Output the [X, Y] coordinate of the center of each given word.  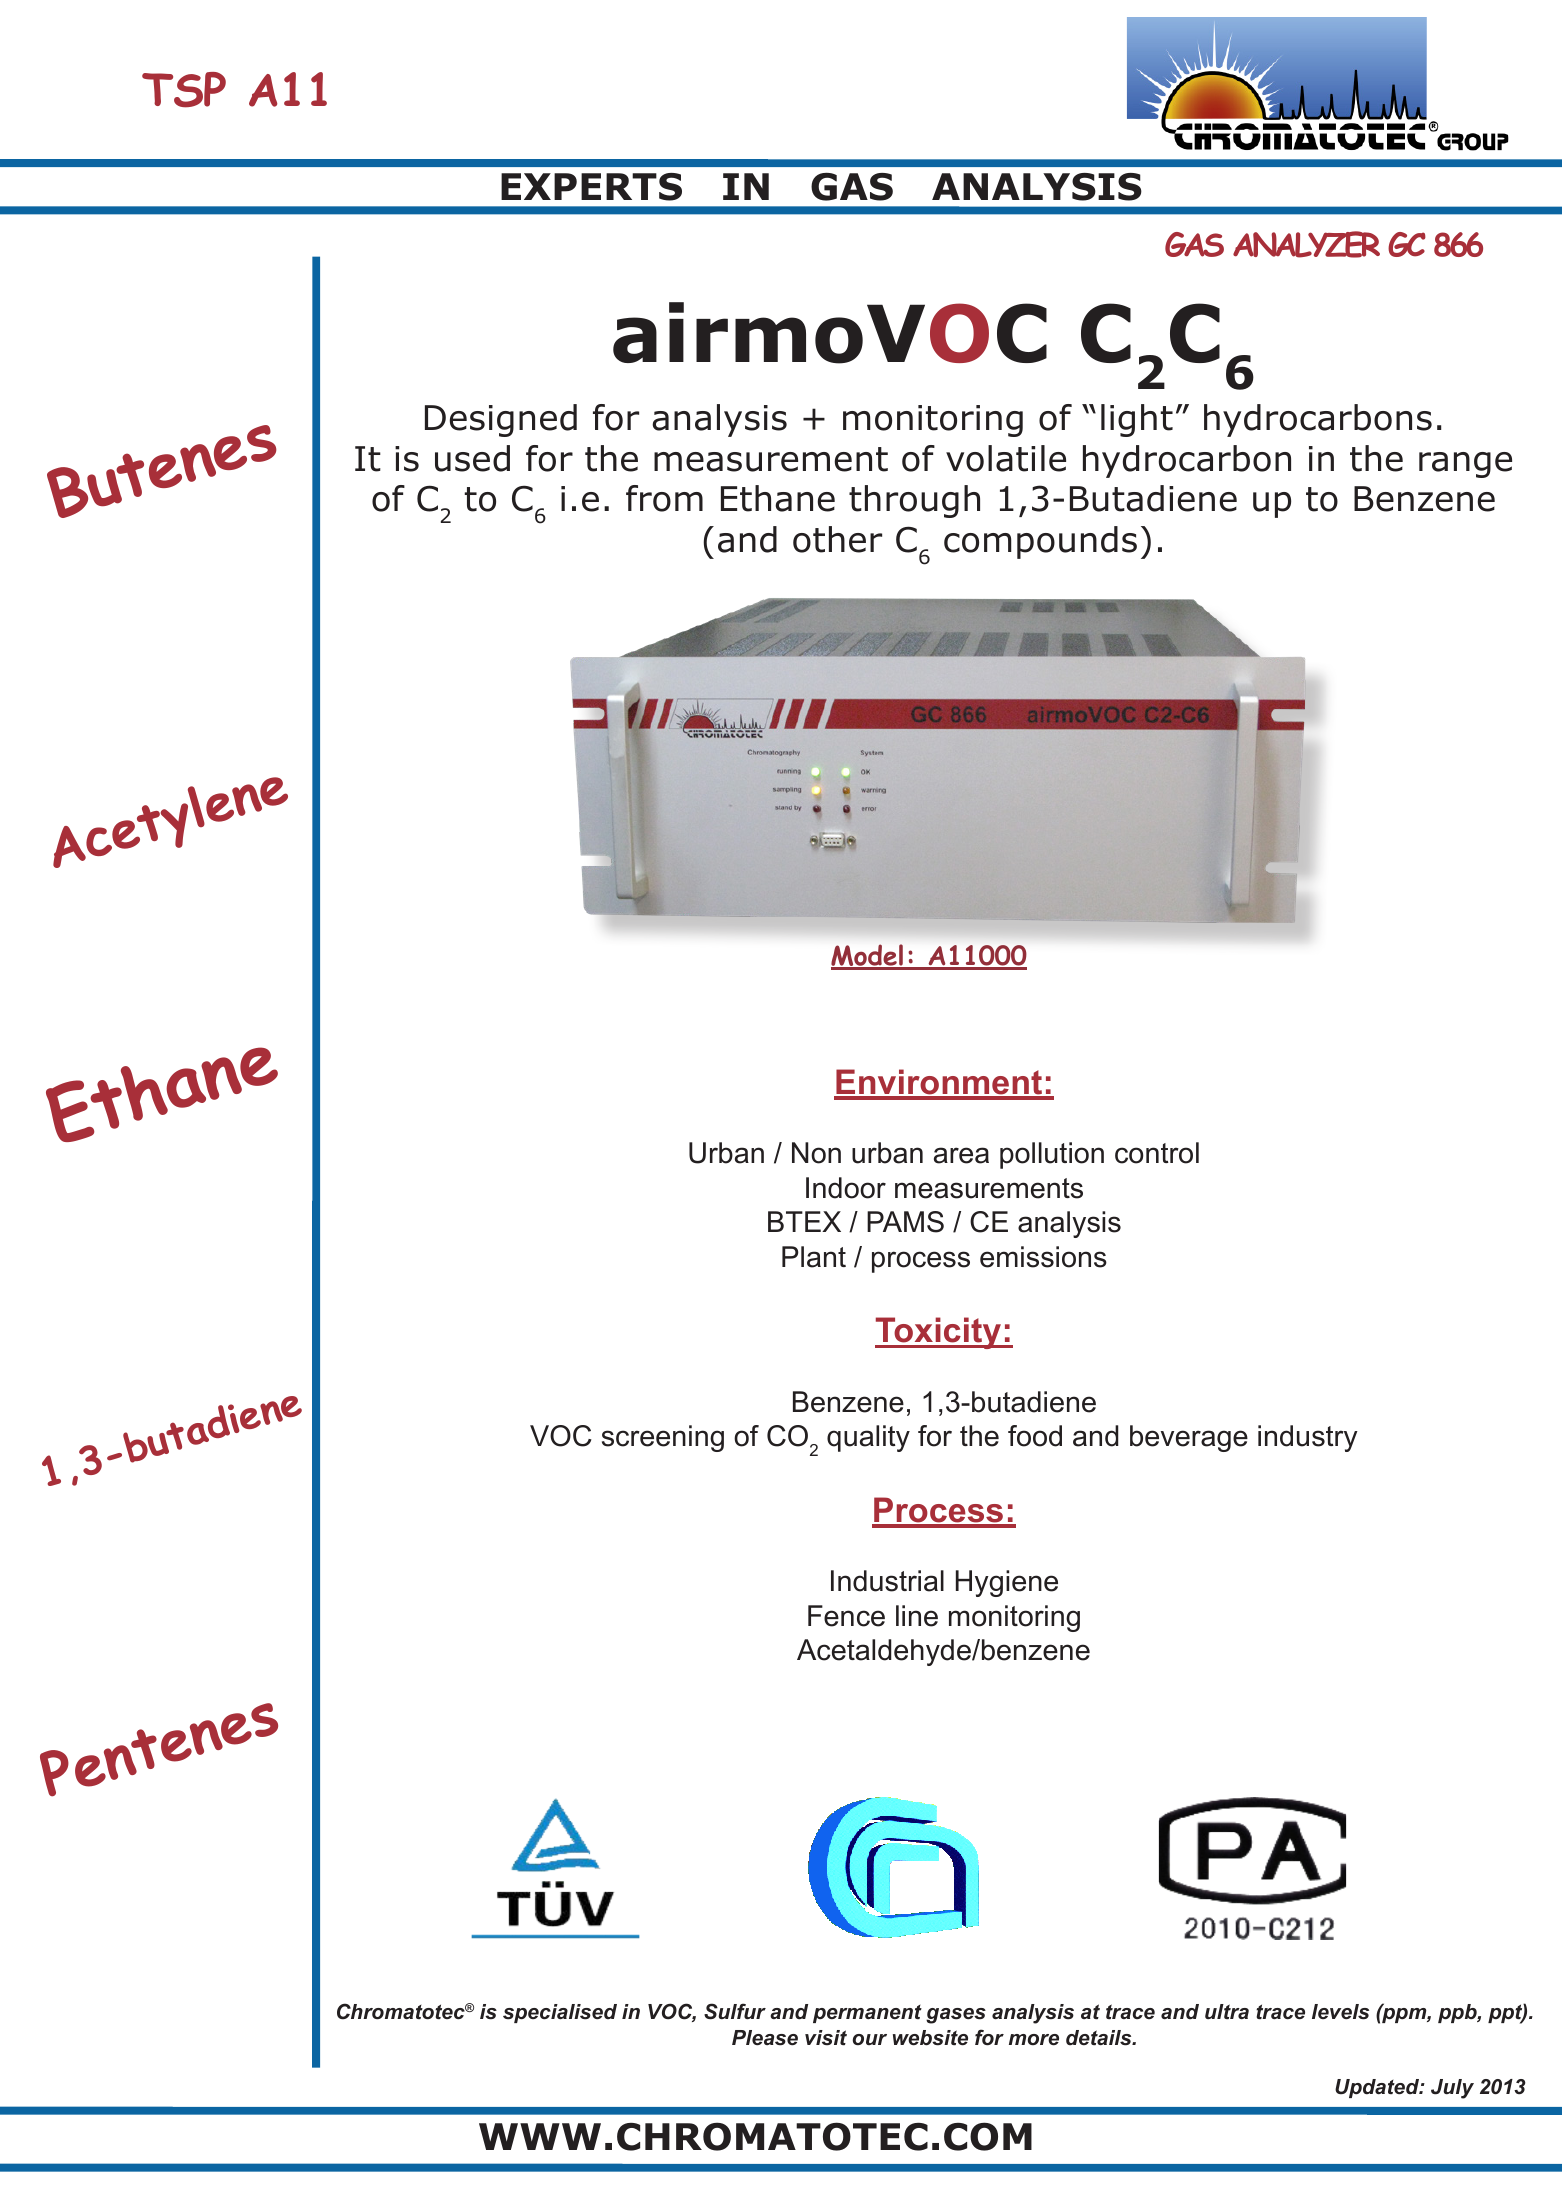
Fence [846, 1616]
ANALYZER [1306, 244]
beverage [1189, 1438]
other [837, 539]
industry [1308, 1438]
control [1157, 1153]
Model [868, 956]
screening [663, 1438]
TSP [184, 90]
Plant [814, 1257]
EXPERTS [591, 187]
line [917, 1616]
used [472, 458]
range [1465, 465]
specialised [560, 2013]
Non [816, 1153]
